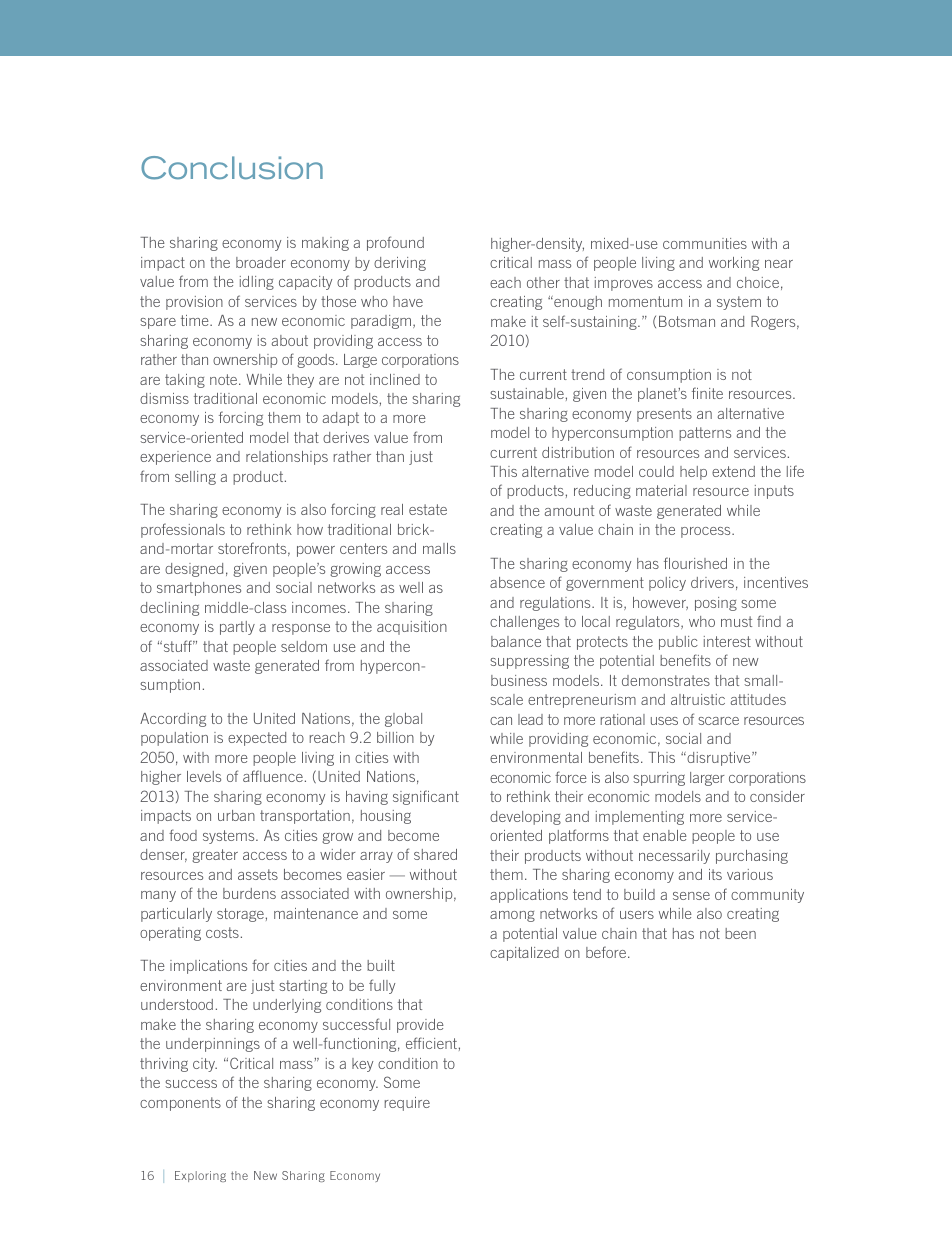 The image size is (952, 1233). What do you see at coordinates (705, 243) in the screenshot?
I see `communities` at bounding box center [705, 243].
